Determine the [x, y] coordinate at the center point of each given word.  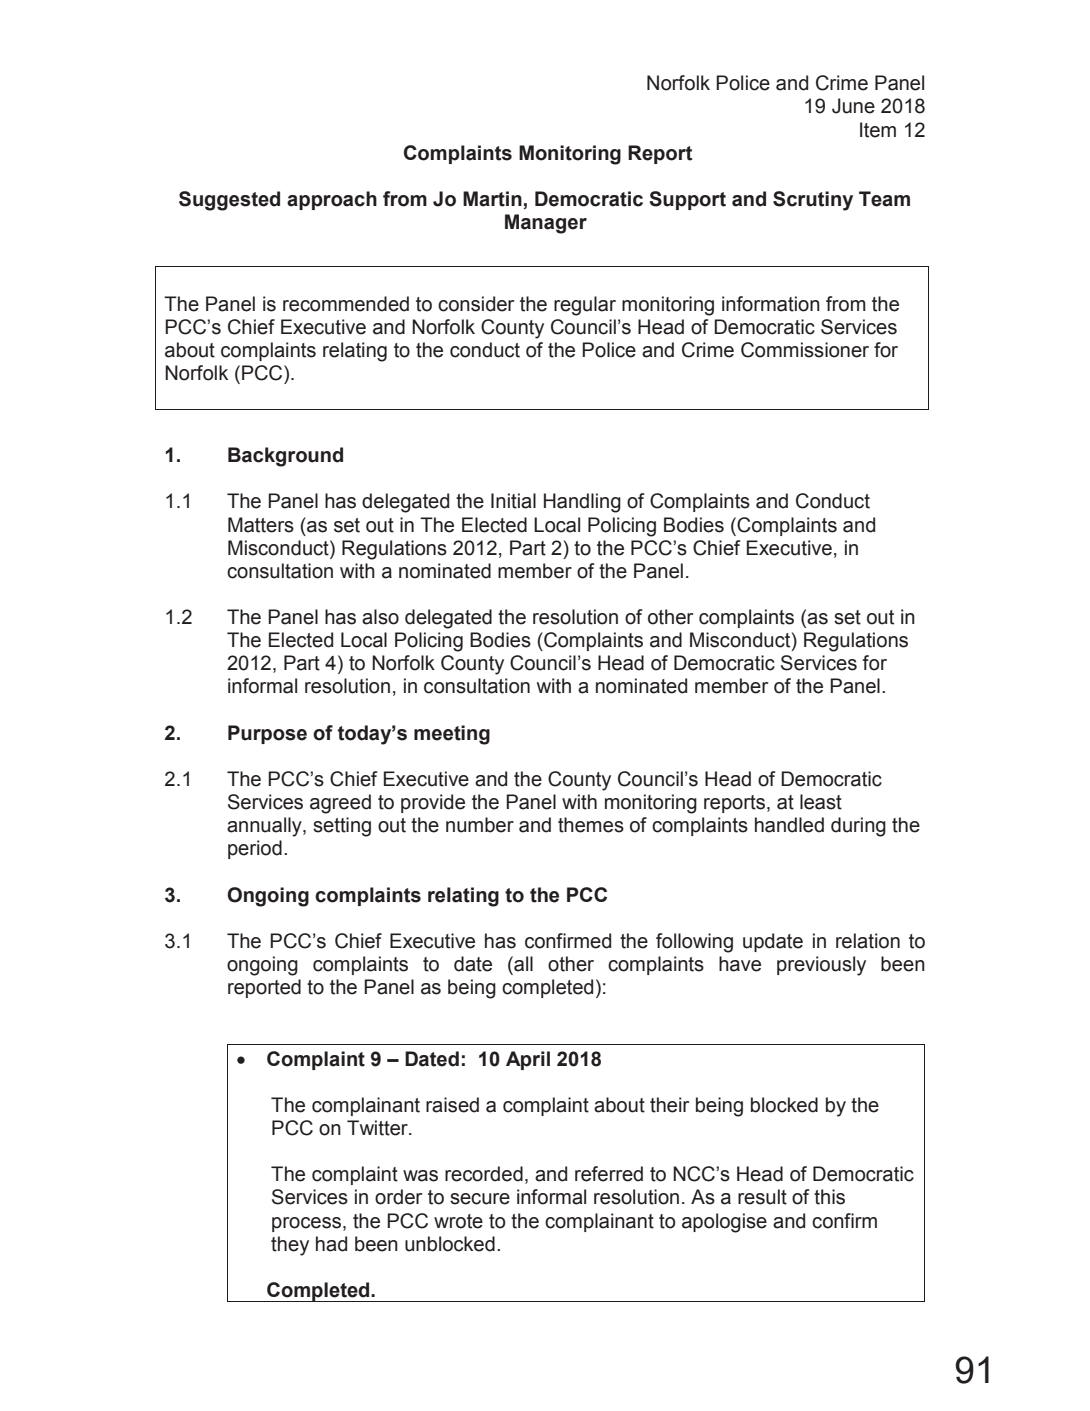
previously [821, 966]
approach [332, 200]
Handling [582, 503]
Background [285, 457]
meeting [452, 735]
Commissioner [805, 350]
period [255, 849]
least [821, 802]
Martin [492, 199]
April [528, 1060]
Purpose [267, 734]
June [853, 106]
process [308, 1224]
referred [609, 1174]
